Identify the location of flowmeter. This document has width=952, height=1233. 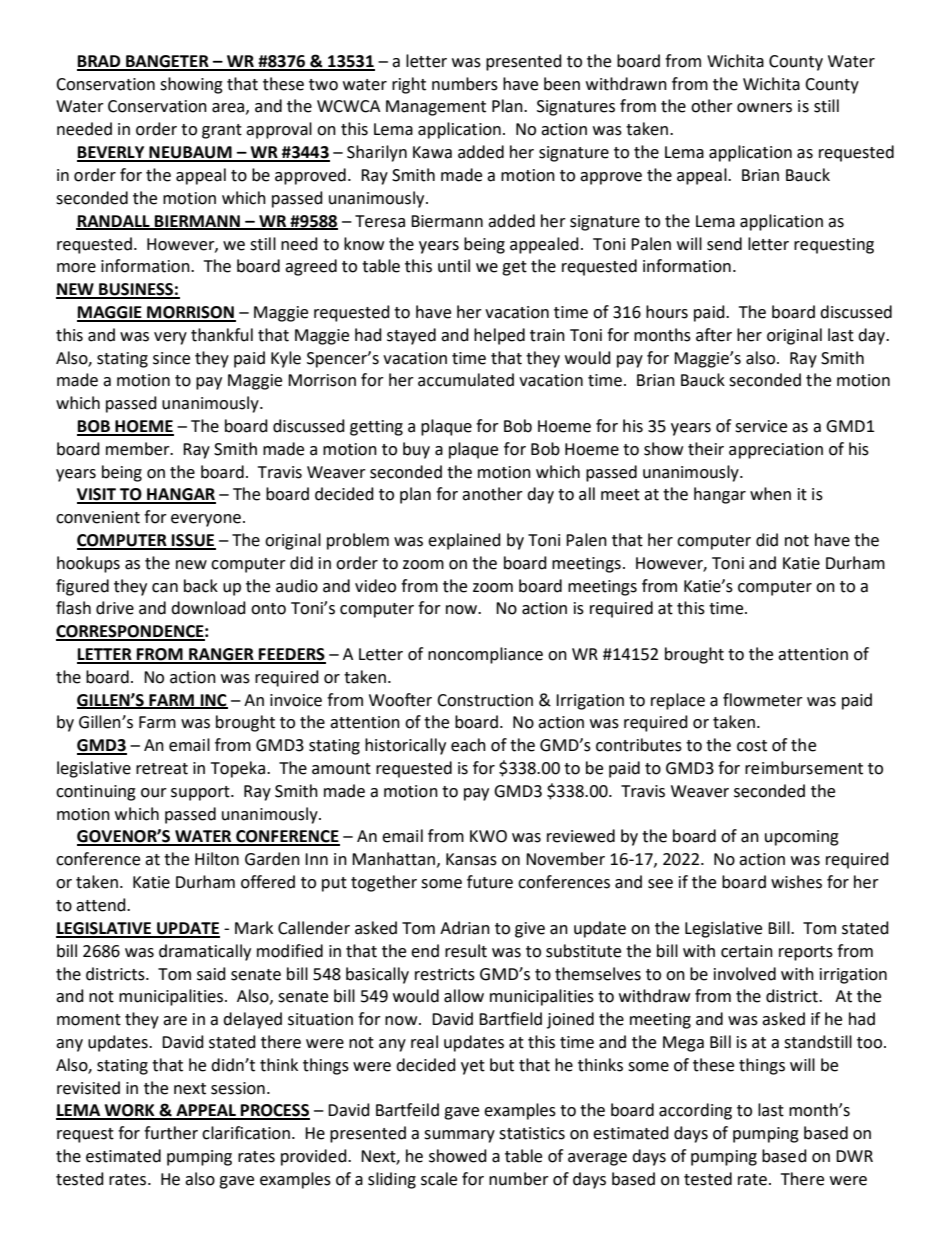
(763, 700).
